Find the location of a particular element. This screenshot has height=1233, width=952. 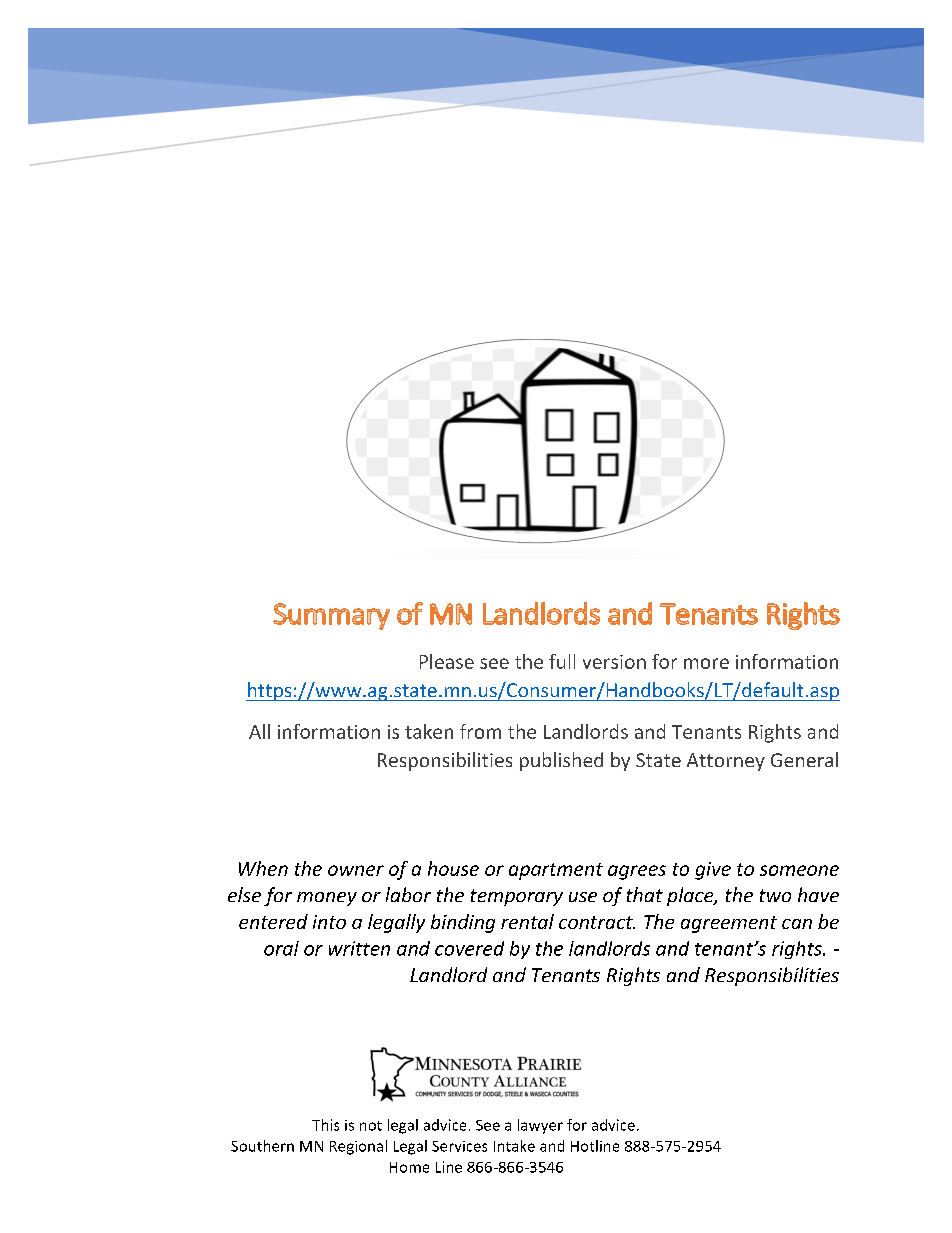

into is located at coordinates (329, 922).
